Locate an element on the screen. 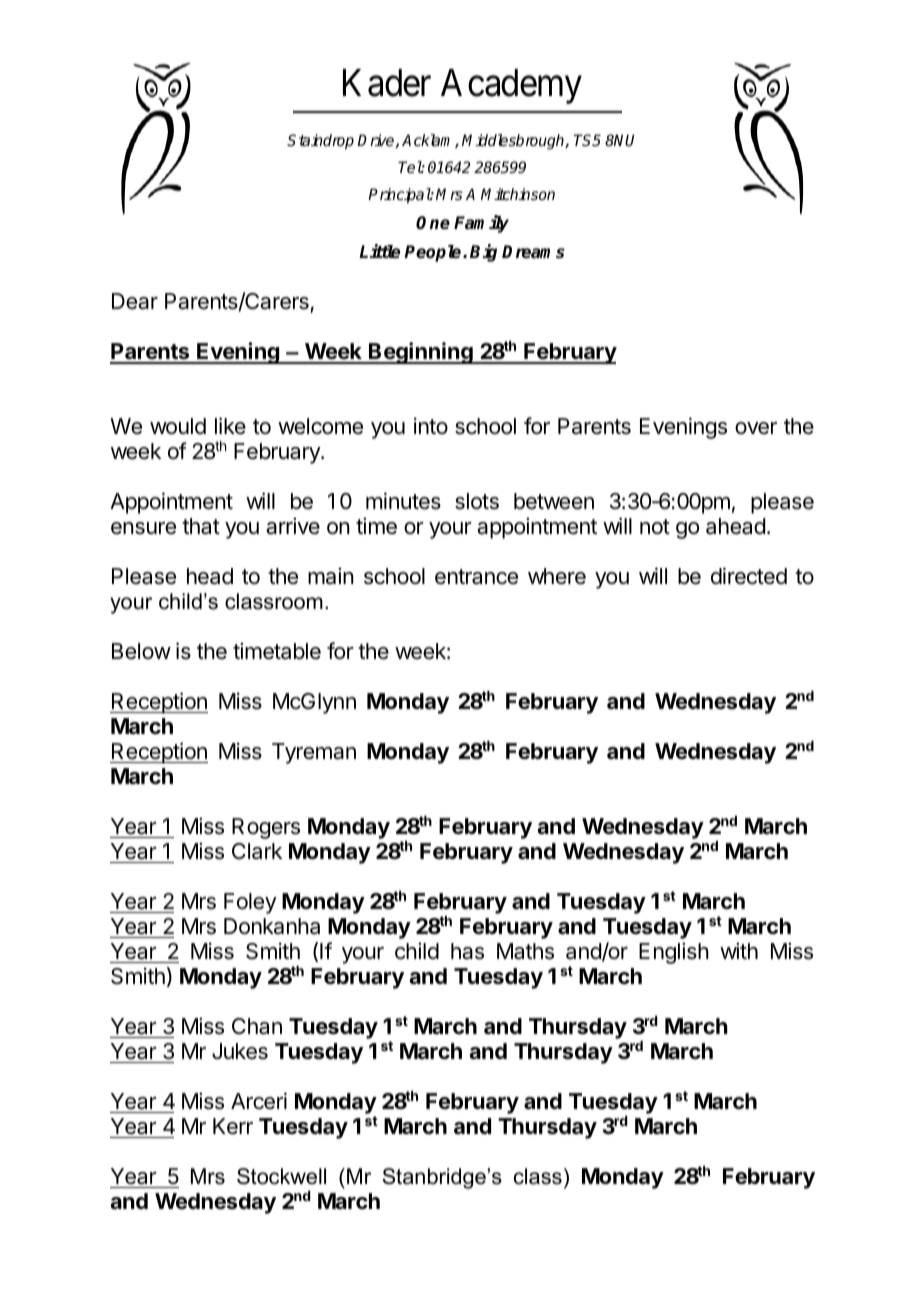 The height and width of the screenshot is (1307, 924). Dreams is located at coordinates (533, 252).
